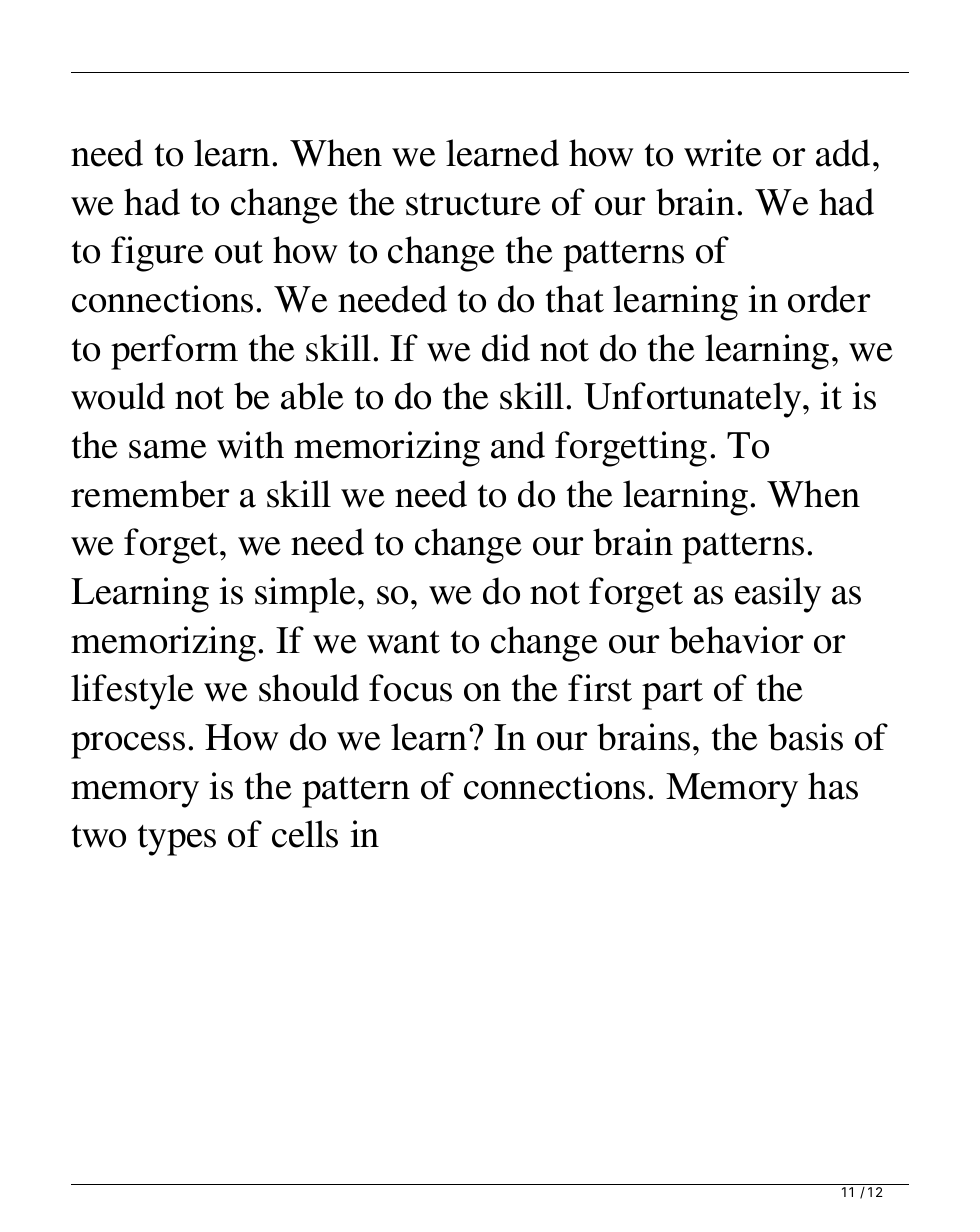 The width and height of the screenshot is (980, 1232). I want to click on figure, so click(157, 254).
